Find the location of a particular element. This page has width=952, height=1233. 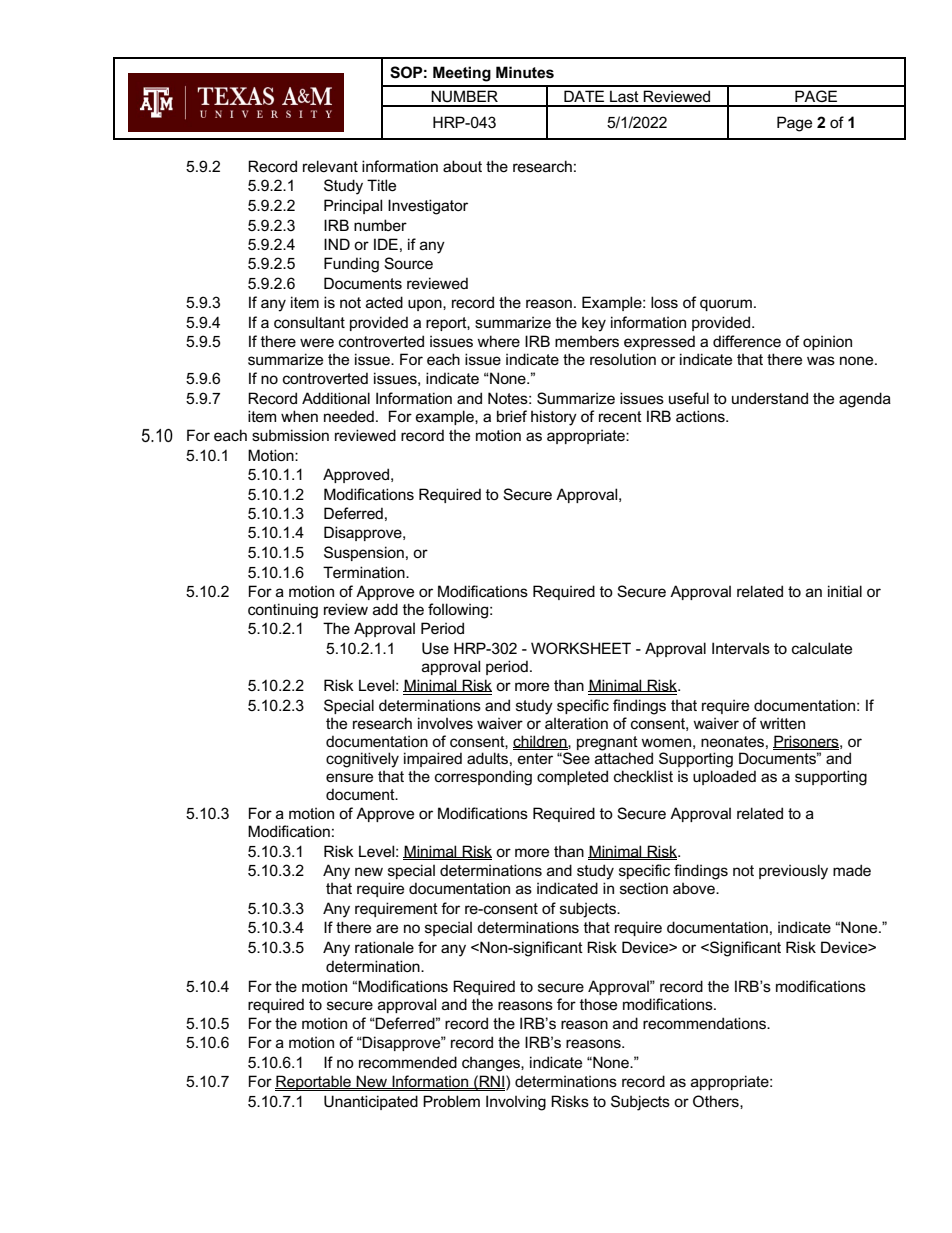

quorum is located at coordinates (726, 305).
